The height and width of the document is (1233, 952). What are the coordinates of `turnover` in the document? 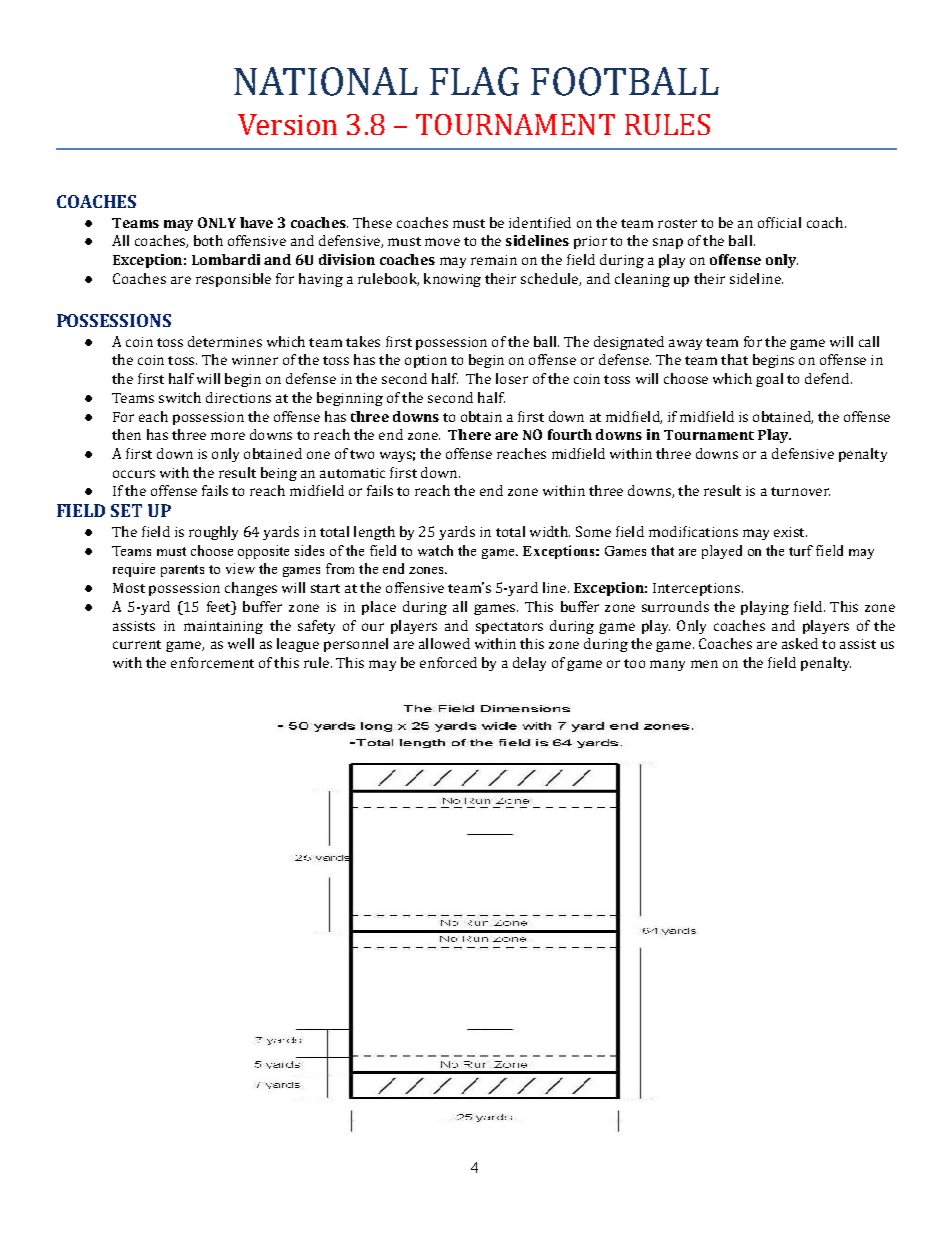 It's located at (800, 491).
